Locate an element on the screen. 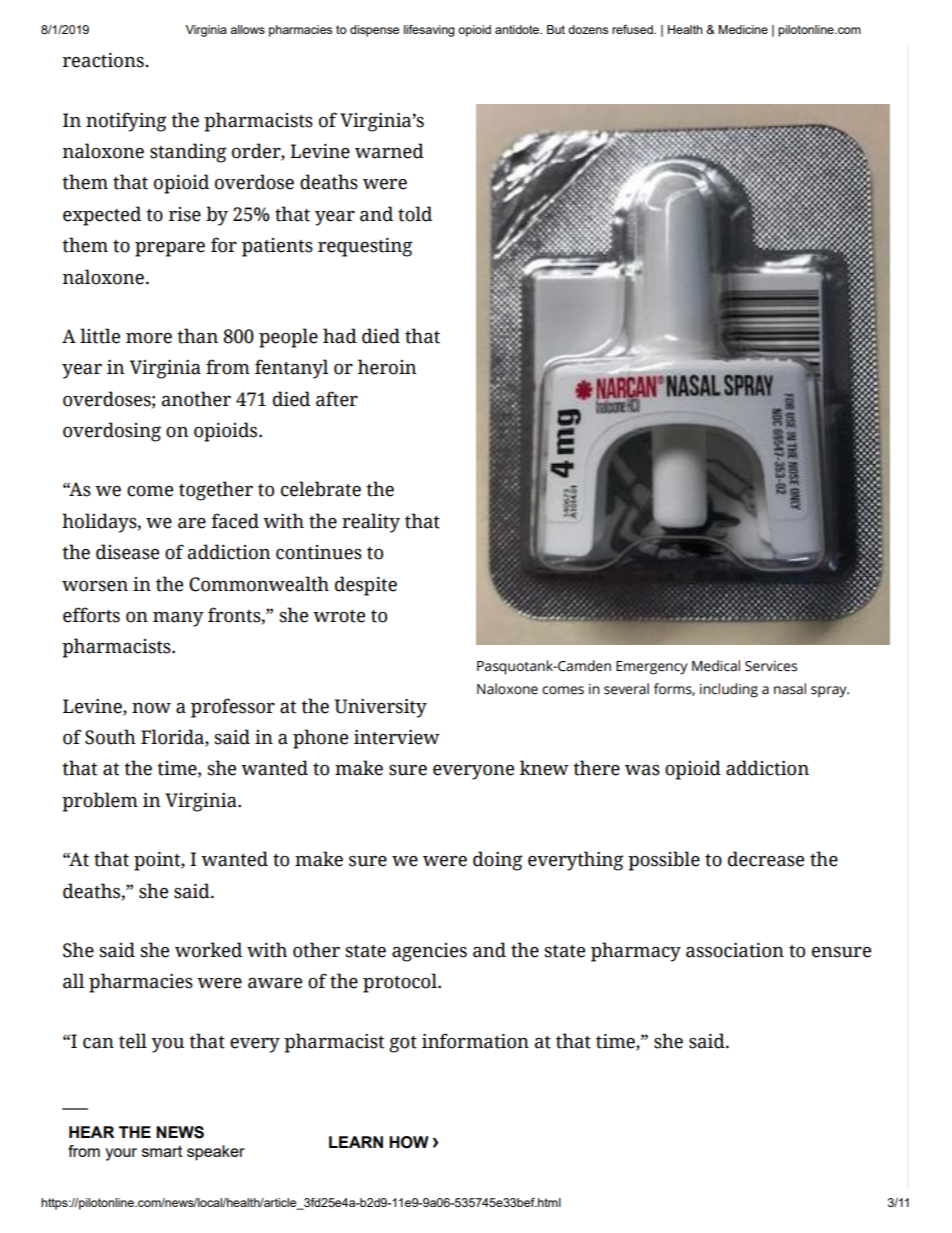 Image resolution: width=952 pixels, height=1233 pixels. than is located at coordinates (197, 336).
